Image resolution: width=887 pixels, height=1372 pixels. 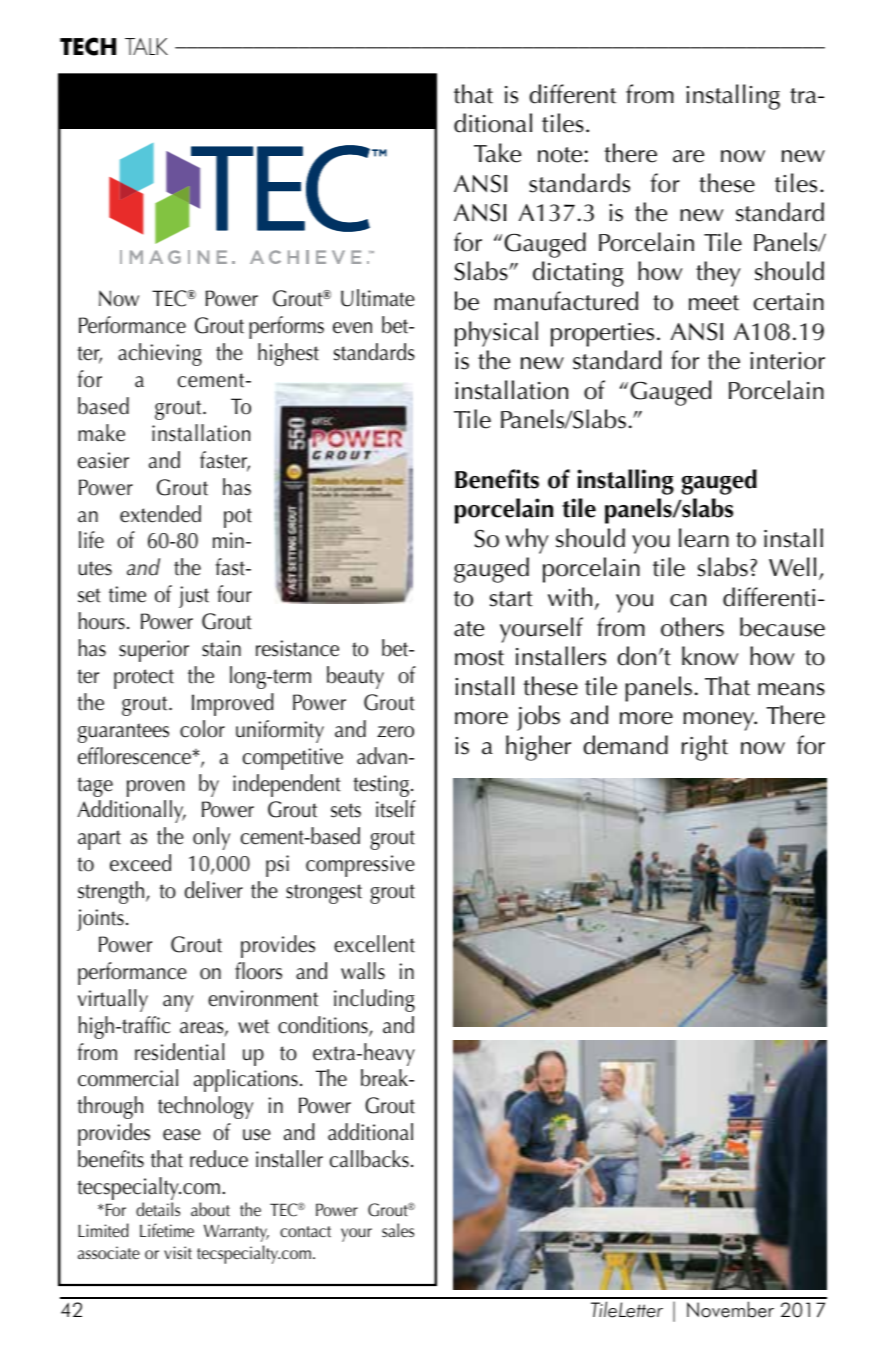 I want to click on compressive, so click(x=360, y=866).
